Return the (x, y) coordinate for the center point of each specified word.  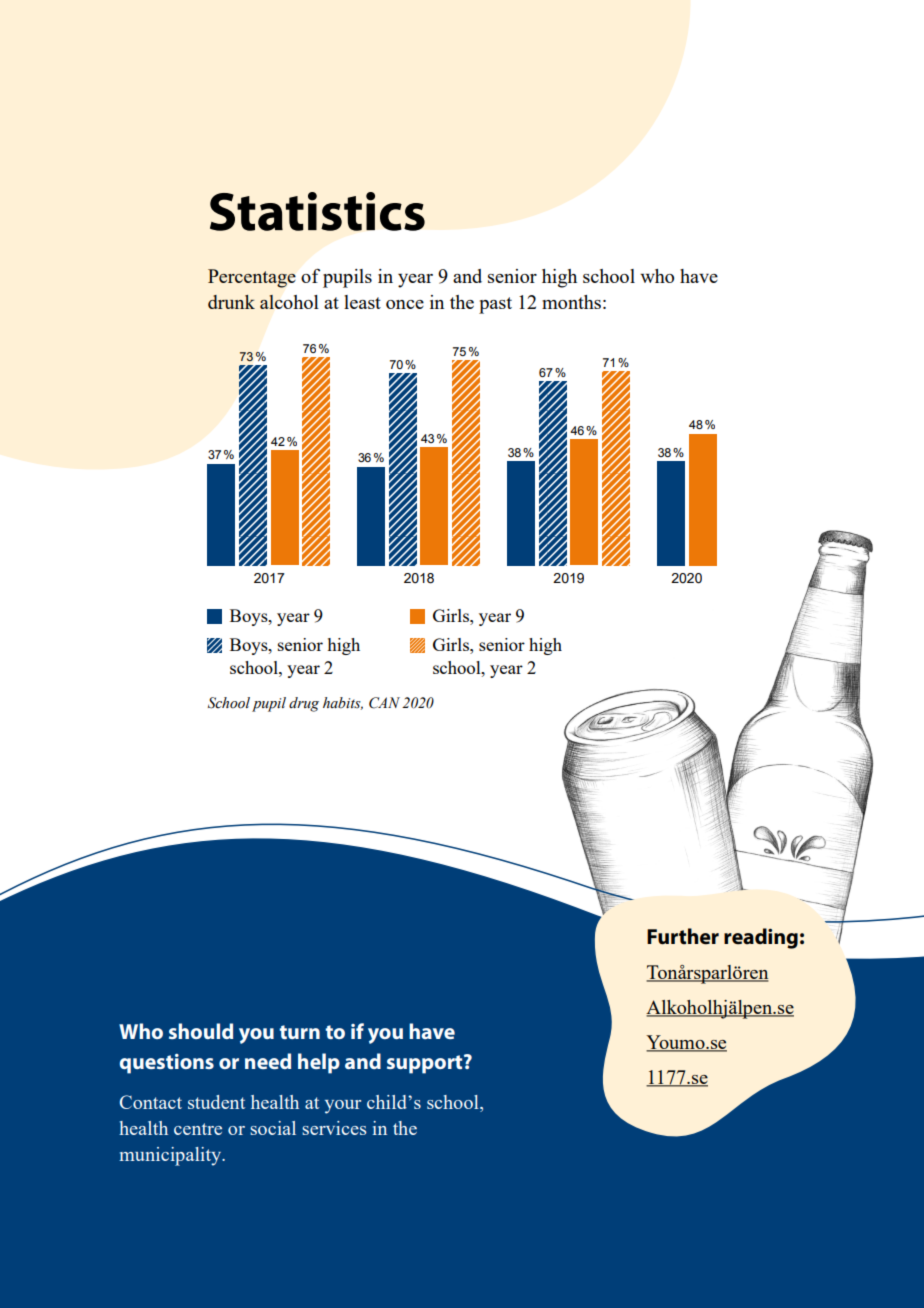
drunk (231, 302)
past (495, 305)
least (362, 302)
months (571, 302)
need (268, 1061)
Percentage (252, 278)
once (405, 304)
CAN (384, 703)
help (319, 1063)
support (426, 1064)
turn (299, 1032)
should (201, 1031)
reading (761, 938)
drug (304, 704)
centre (198, 1129)
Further (683, 936)
